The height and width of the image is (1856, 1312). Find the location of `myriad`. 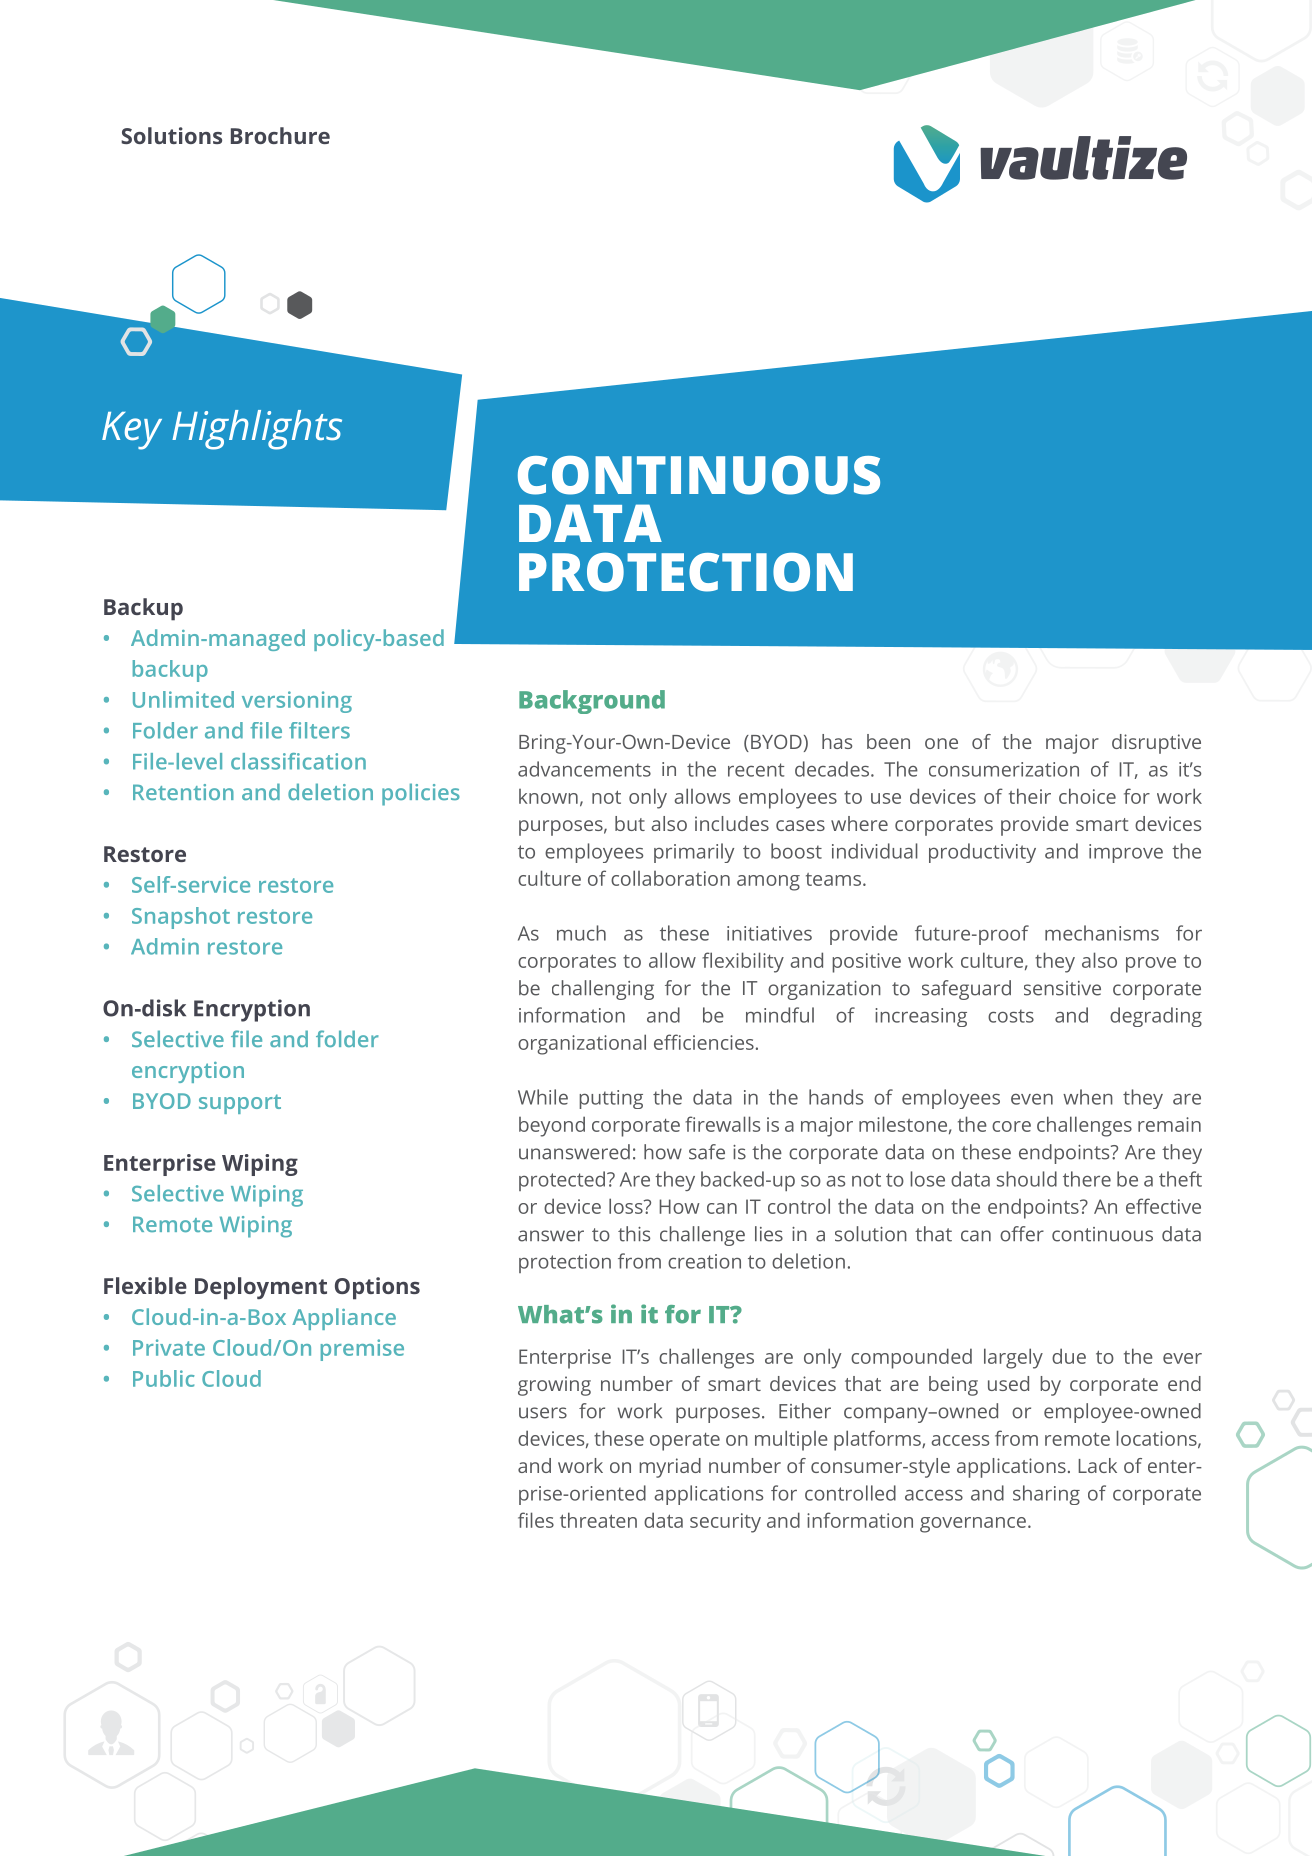

myriad is located at coordinates (670, 1468).
